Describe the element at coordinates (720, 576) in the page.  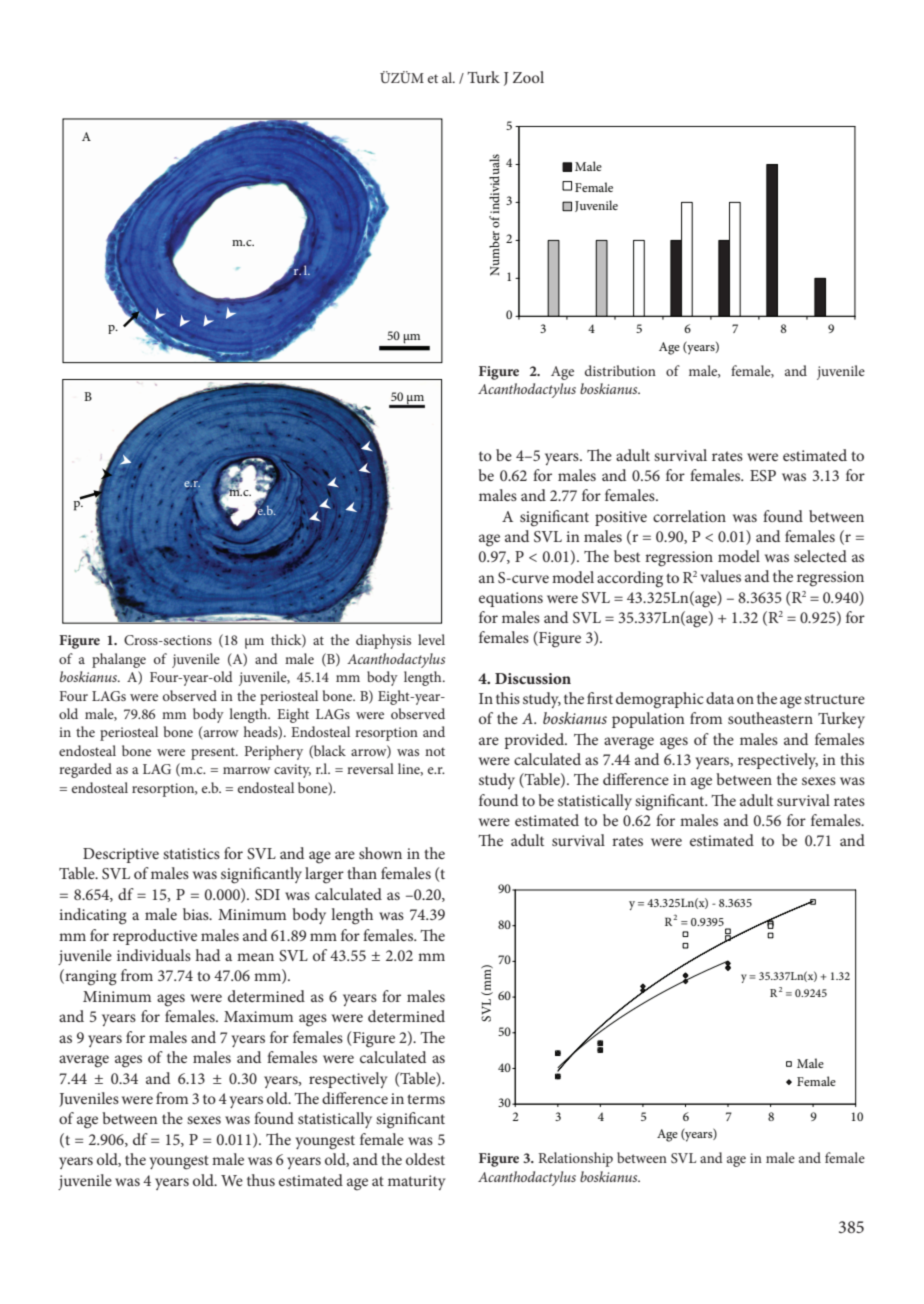
I see `values` at that location.
